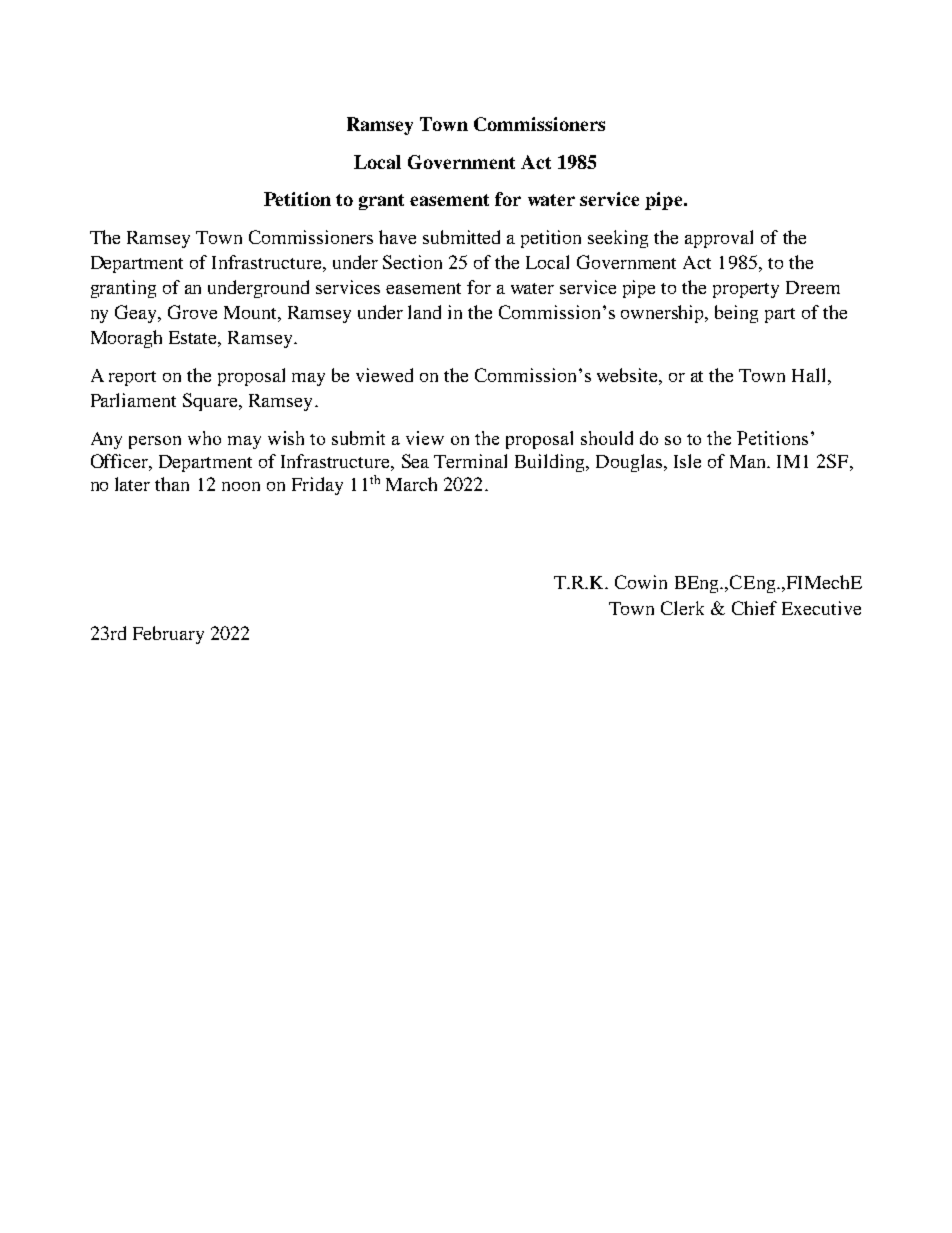 This image has width=952, height=1233. What do you see at coordinates (424, 312) in the image?
I see `land` at bounding box center [424, 312].
